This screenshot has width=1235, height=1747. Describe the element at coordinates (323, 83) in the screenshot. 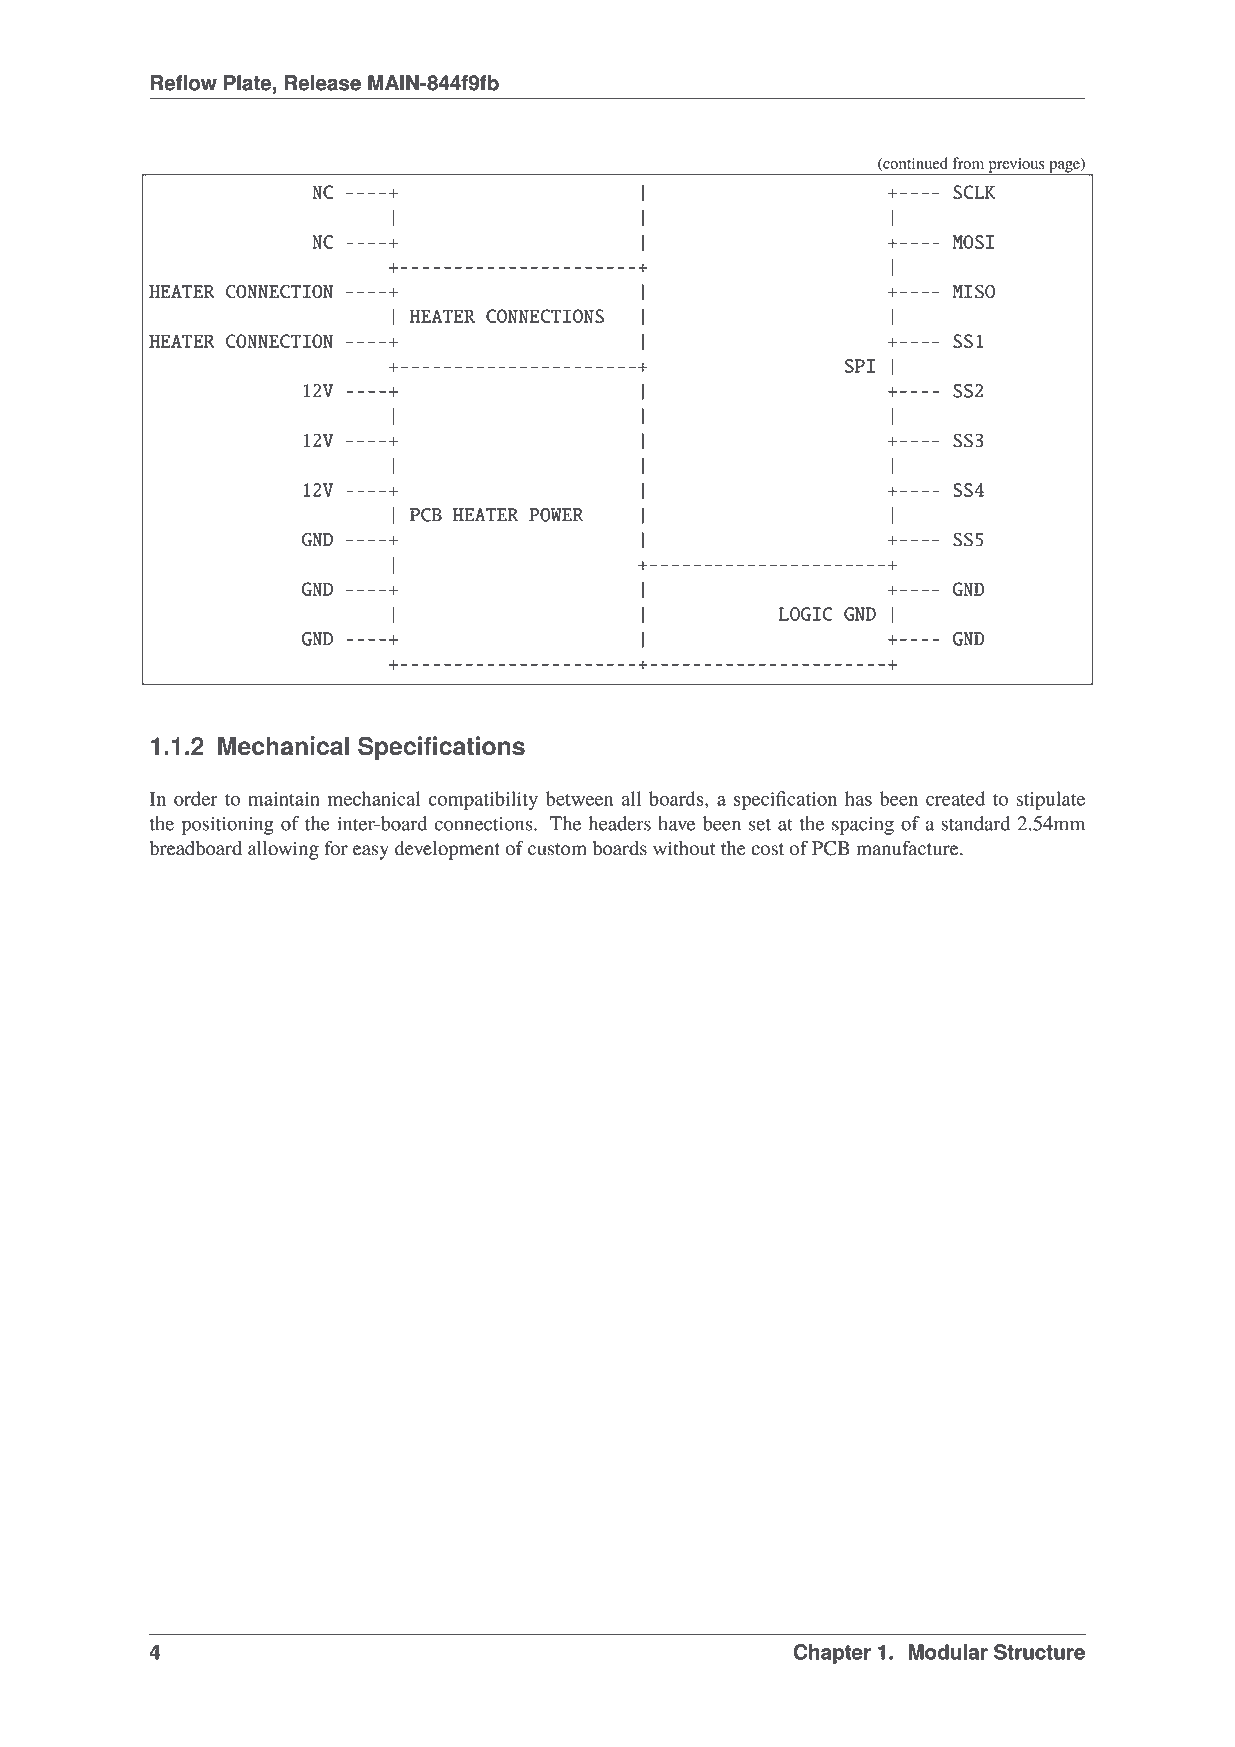

I see `Release` at that location.
